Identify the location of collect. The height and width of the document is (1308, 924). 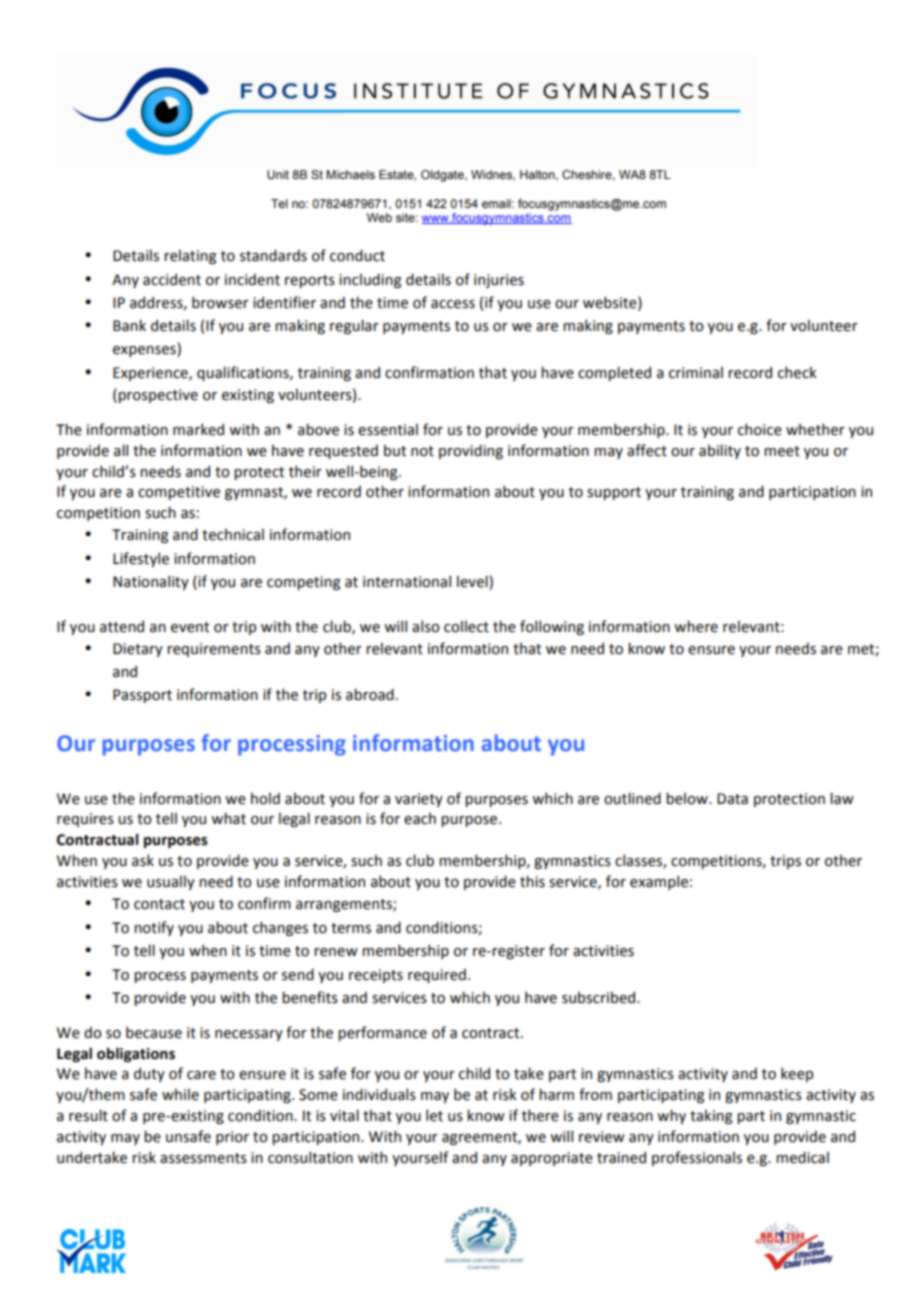
(466, 626).
